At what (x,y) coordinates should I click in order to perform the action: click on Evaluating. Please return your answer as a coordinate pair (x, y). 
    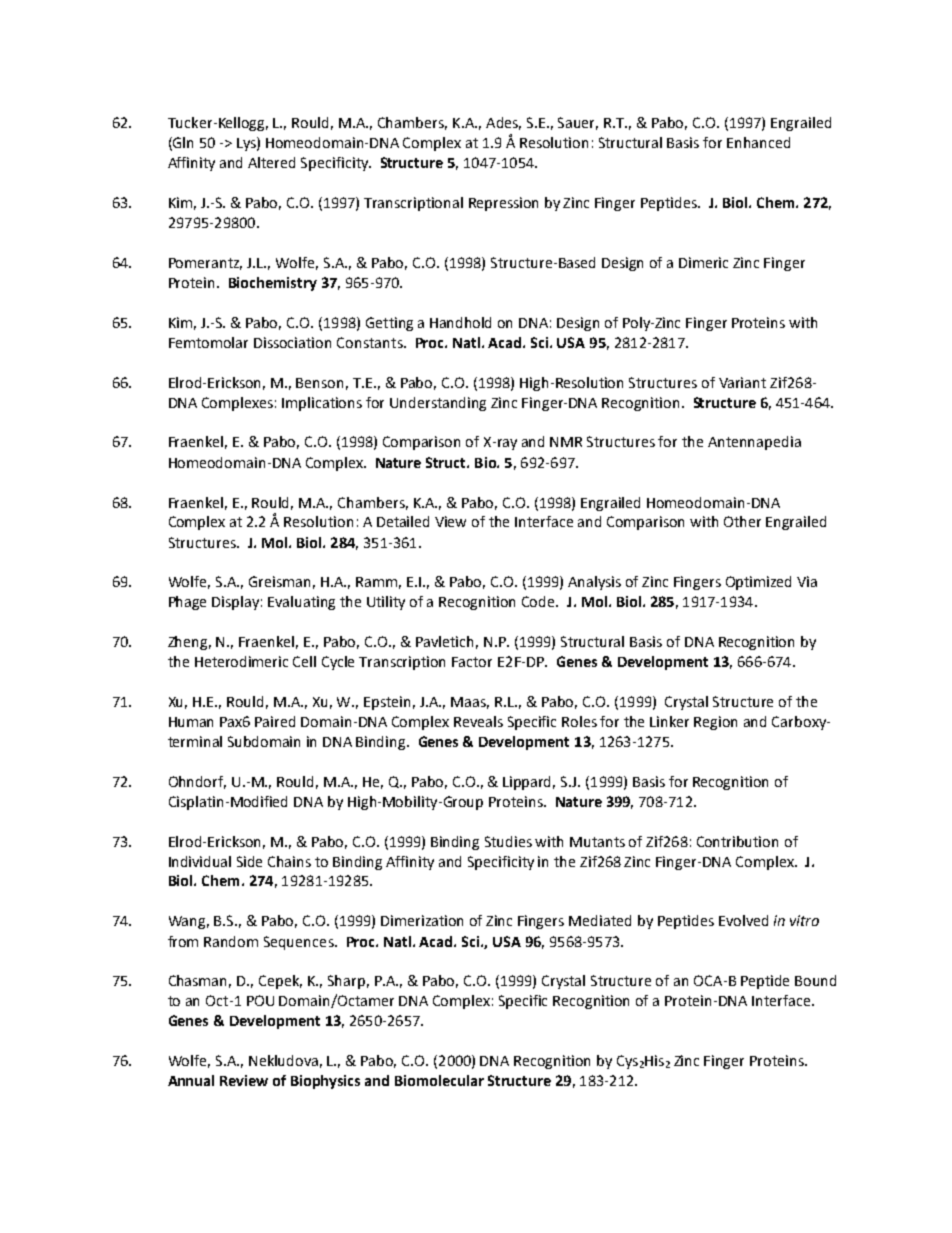
    Looking at the image, I should click on (301, 603).
